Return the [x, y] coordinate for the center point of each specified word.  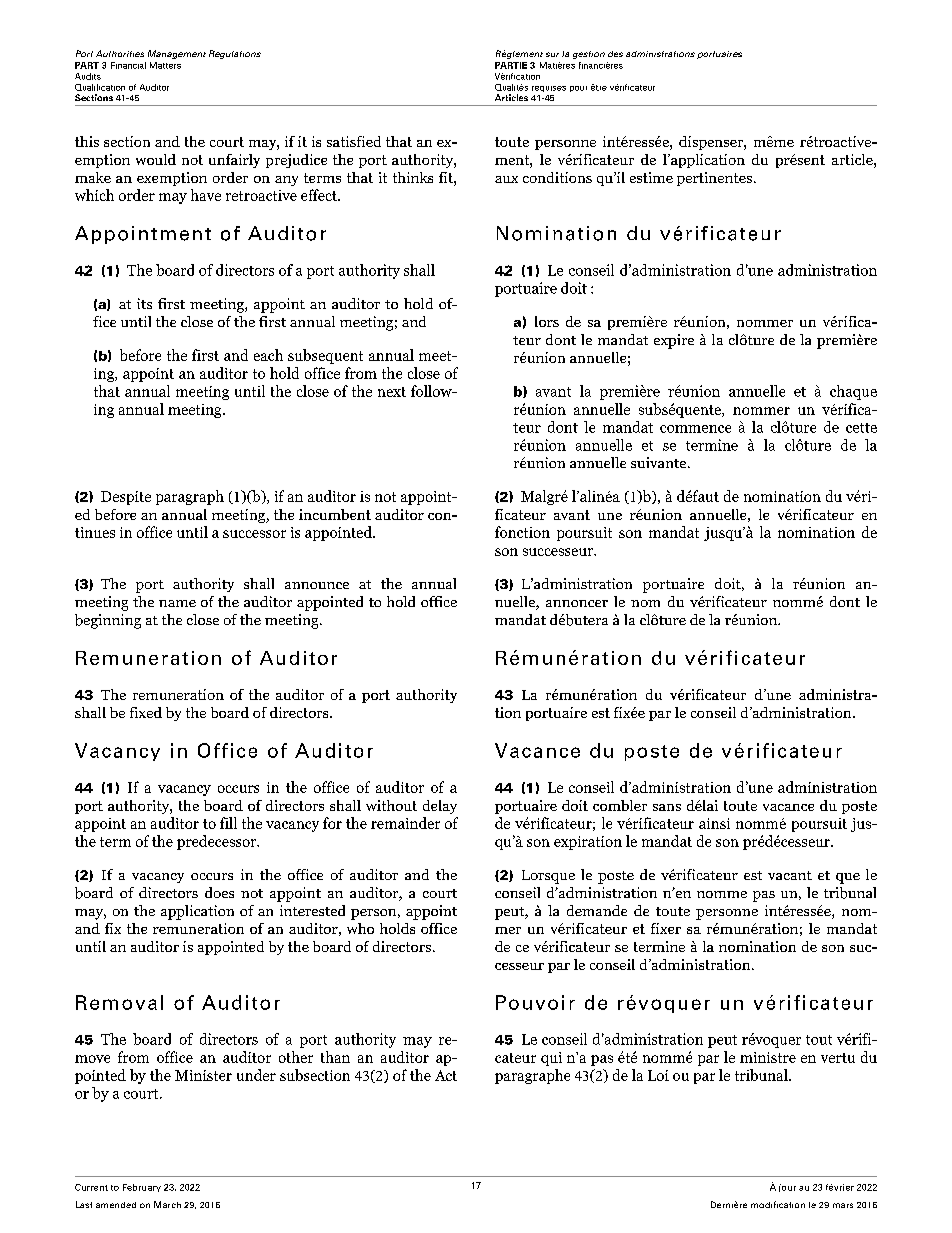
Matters [165, 65]
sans [667, 807]
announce [317, 585]
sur [552, 54]
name [177, 603]
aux [506, 179]
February [142, 1188]
